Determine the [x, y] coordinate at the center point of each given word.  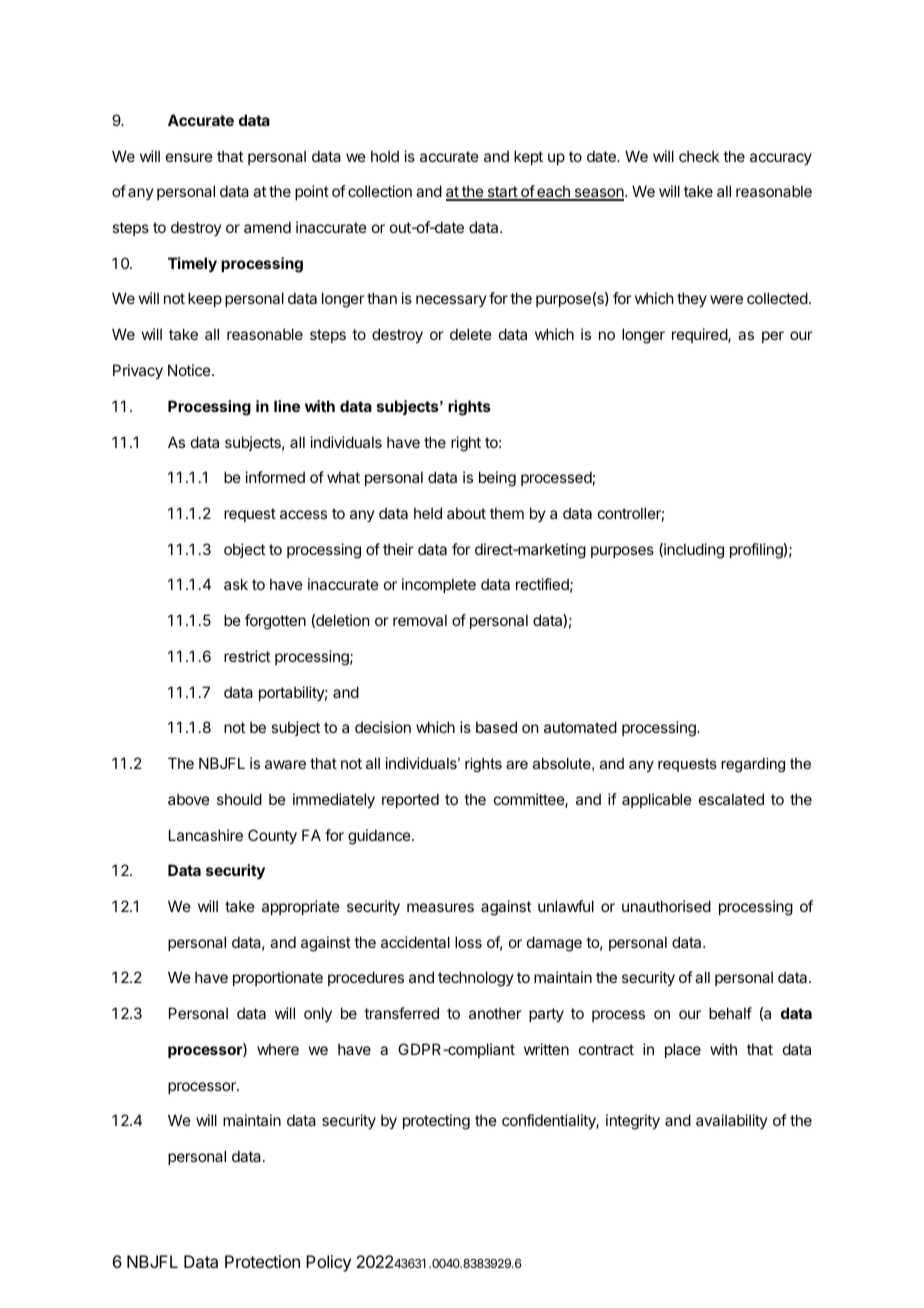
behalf [730, 1013]
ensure [189, 157]
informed [275, 477]
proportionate [278, 978]
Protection [262, 1261]
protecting [436, 1122]
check [699, 156]
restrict [247, 656]
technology [476, 979]
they [692, 299]
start [502, 193]
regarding [753, 765]
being [497, 479]
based [496, 727]
